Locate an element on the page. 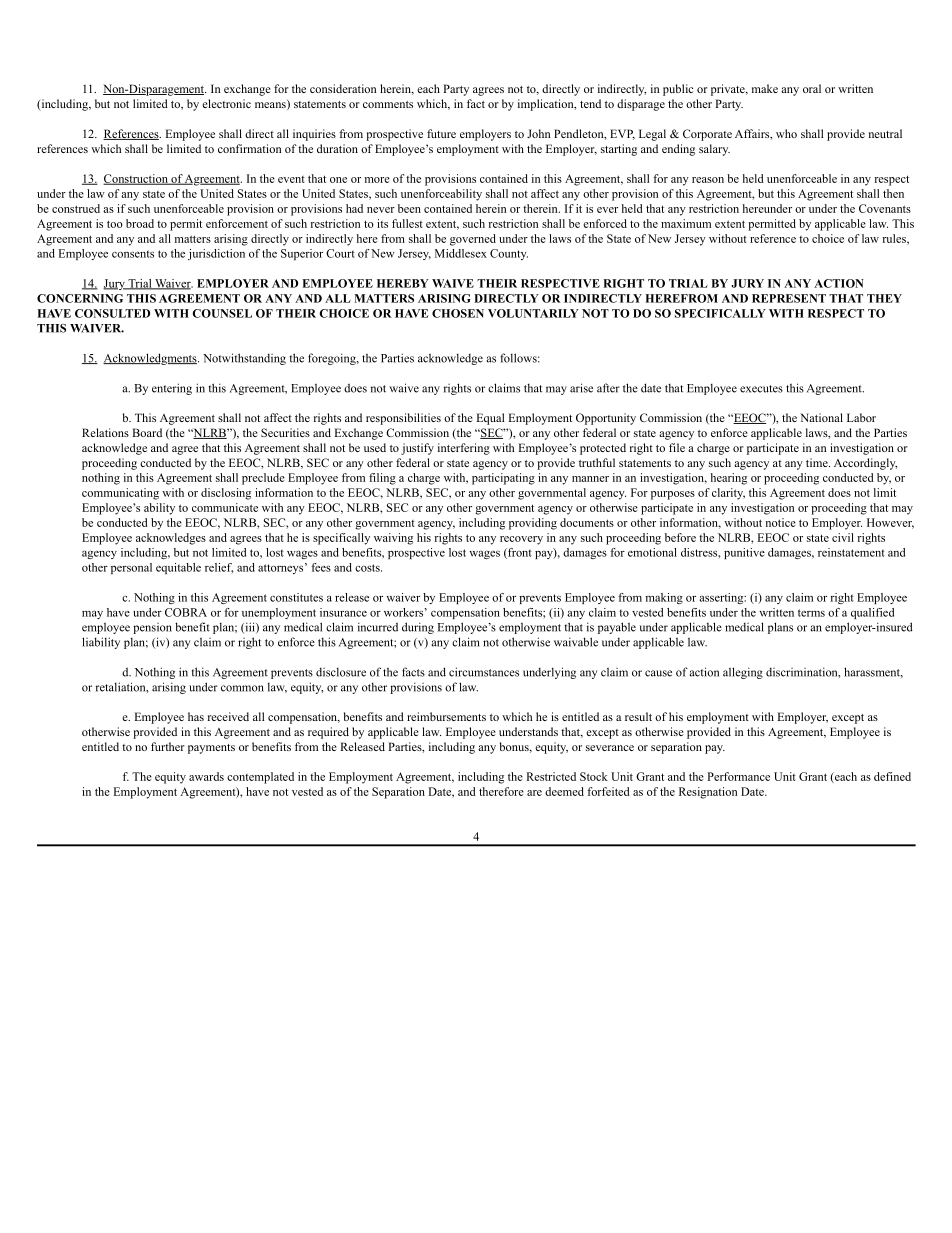 This image has width=952, height=1233. oral is located at coordinates (812, 88).
